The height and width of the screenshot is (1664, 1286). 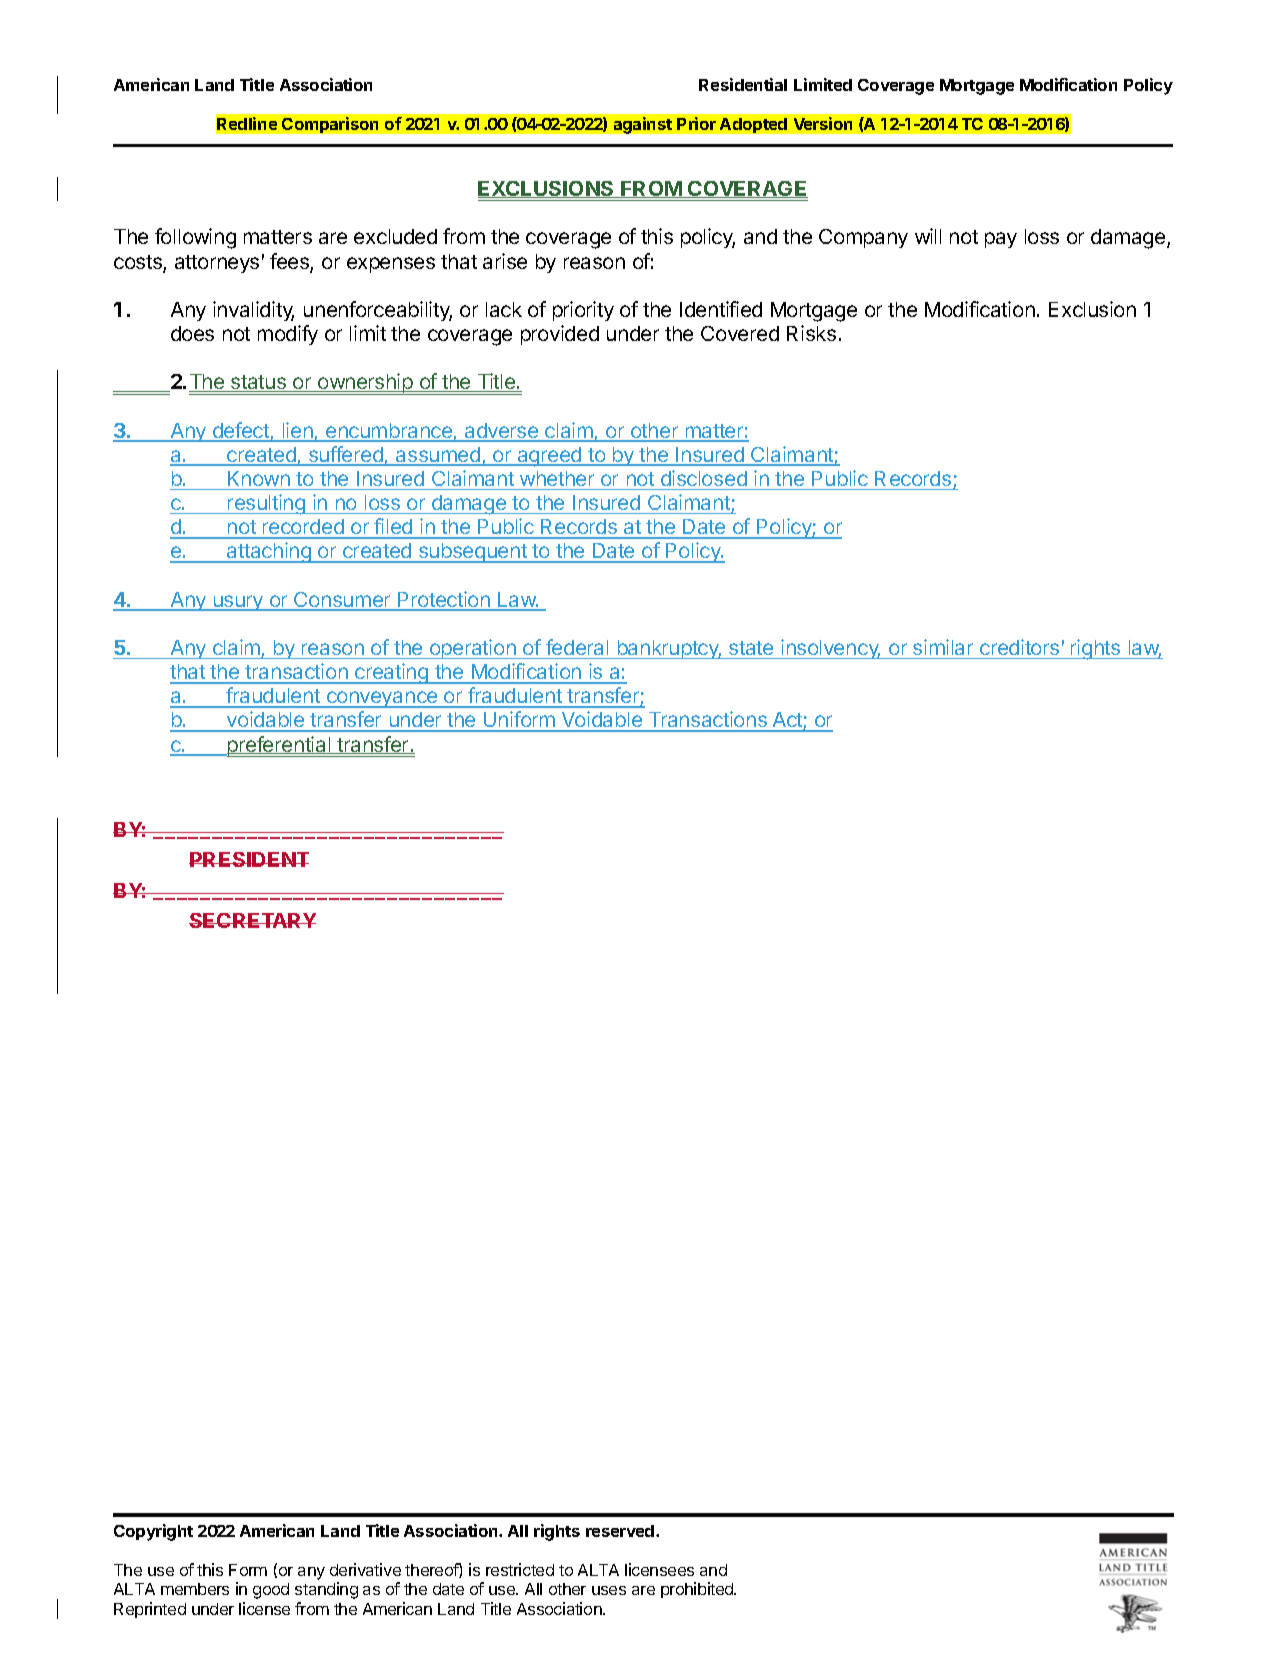 I want to click on SECRETARY, so click(x=252, y=920).
